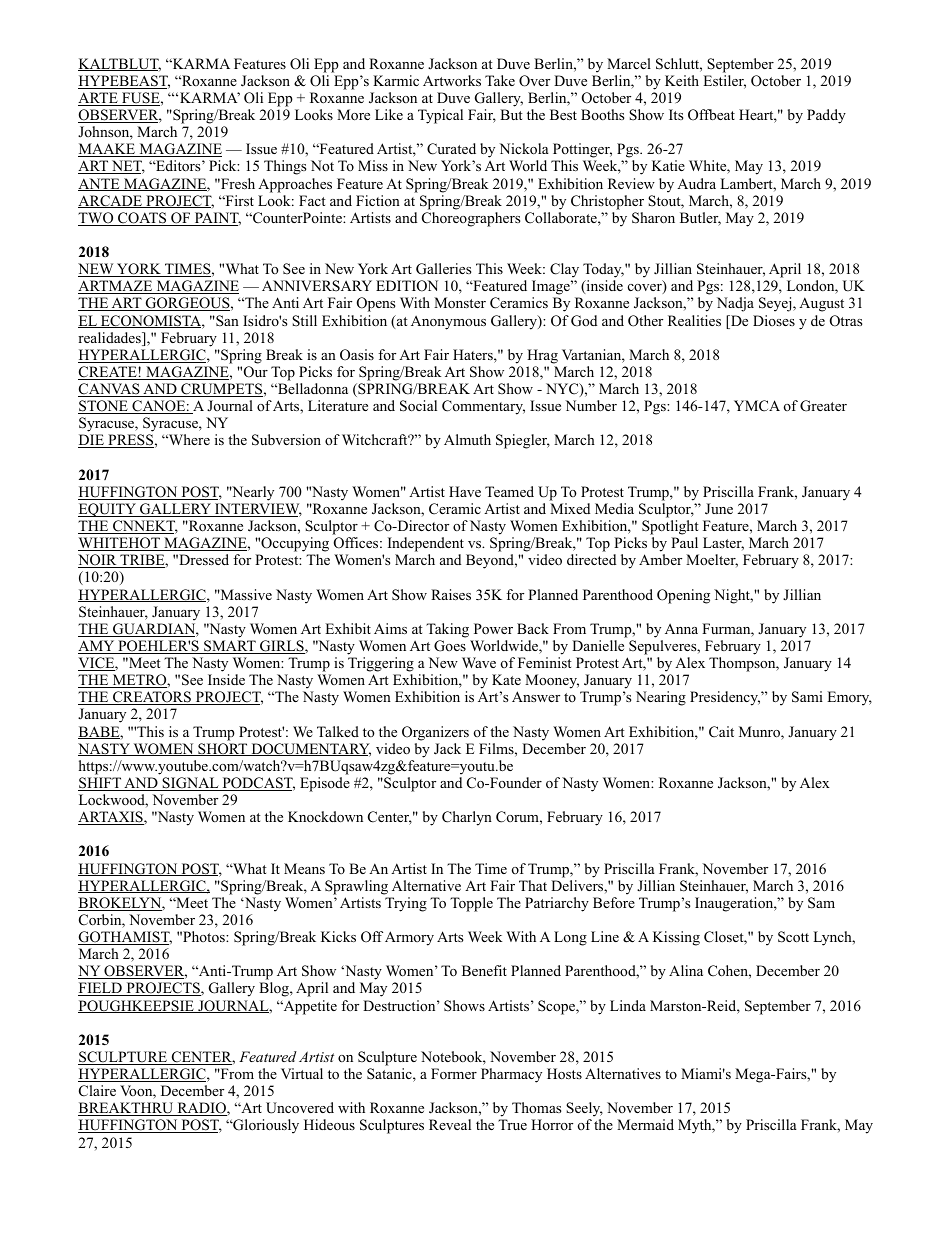  Describe the element at coordinates (190, 784) in the document. I see `SIGNAL` at that location.
